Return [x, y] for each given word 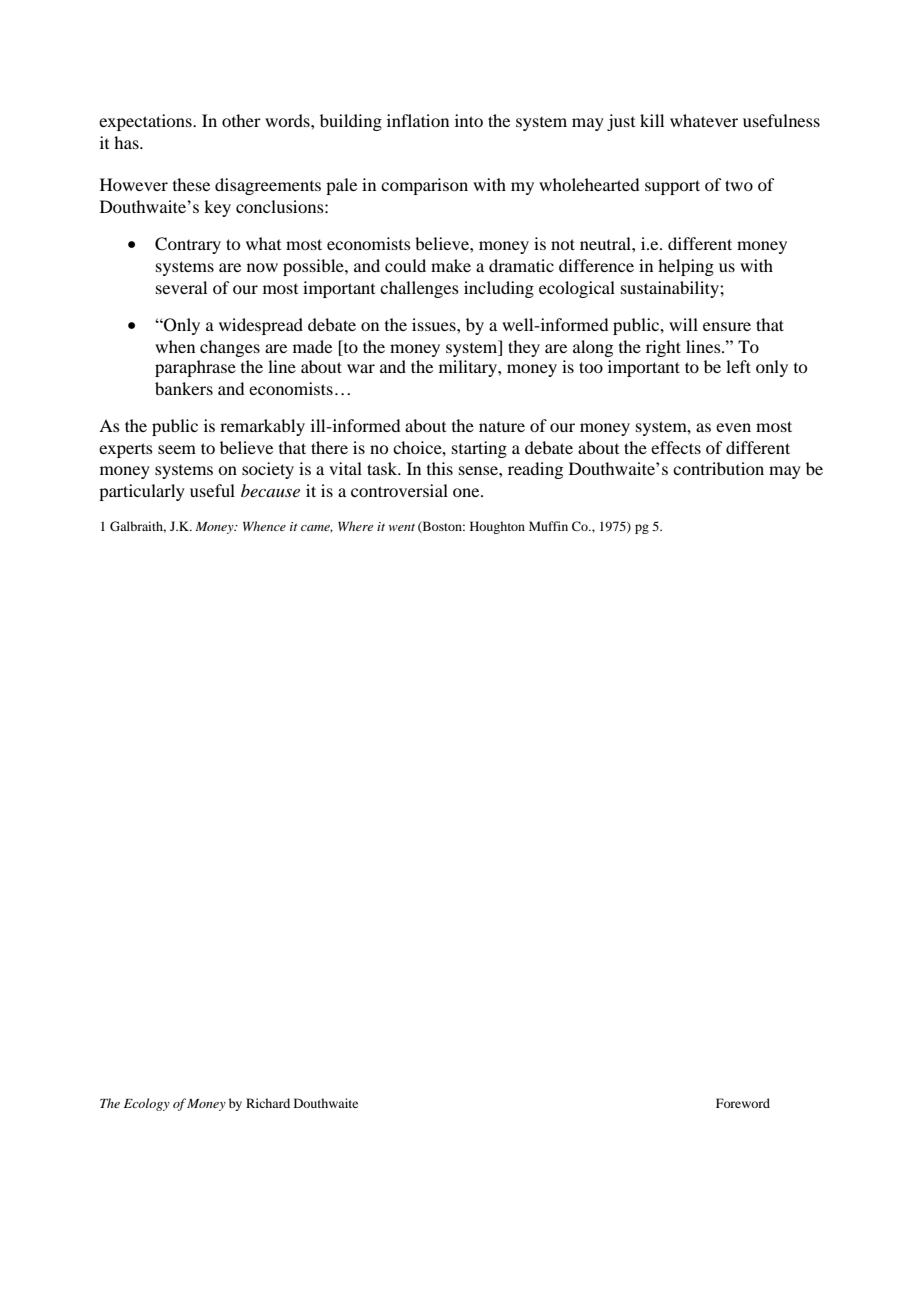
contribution [718, 468]
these [191, 184]
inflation [418, 120]
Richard [268, 1103]
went [402, 527]
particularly [142, 492]
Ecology [147, 1104]
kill [652, 120]
